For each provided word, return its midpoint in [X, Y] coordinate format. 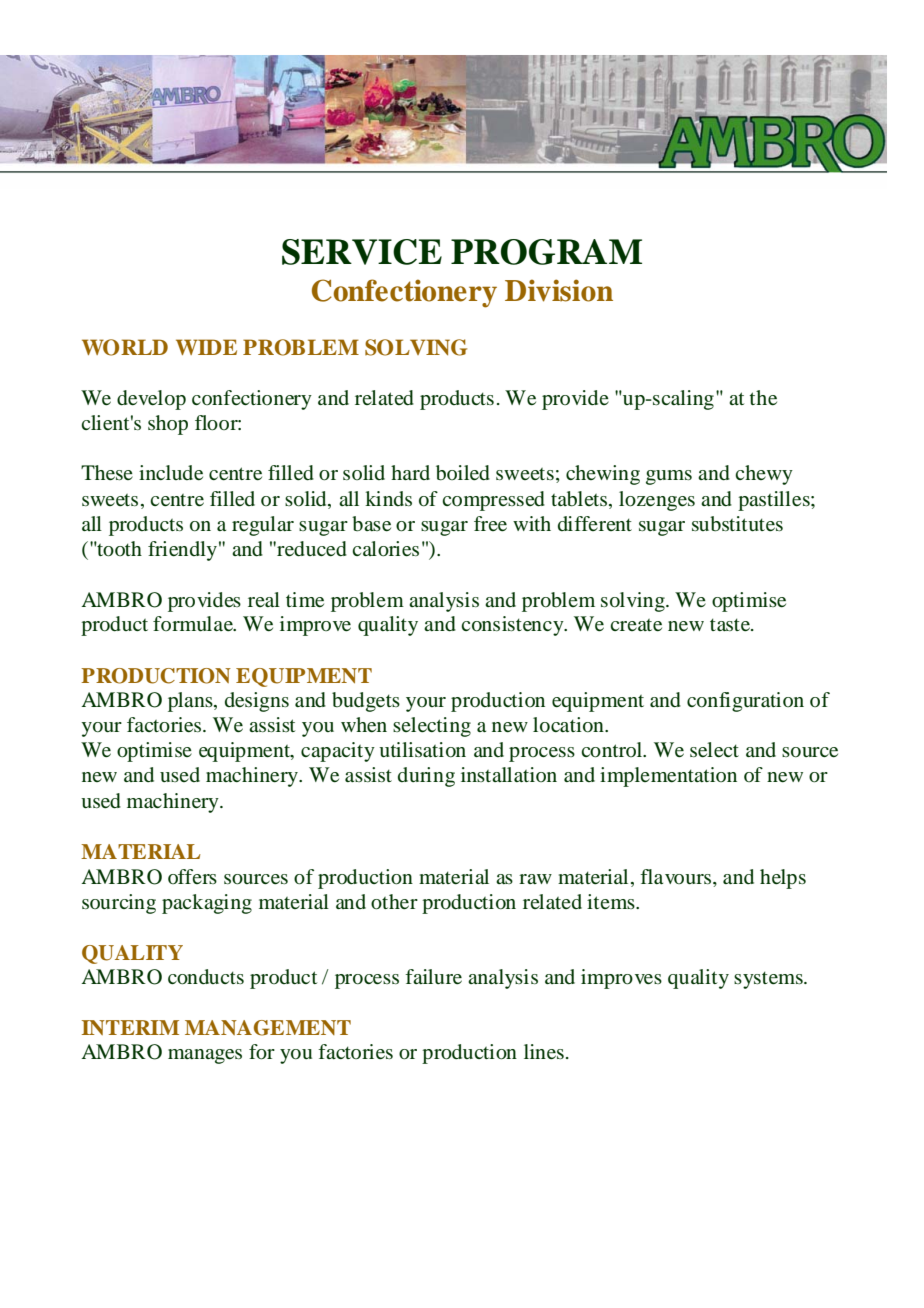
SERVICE [362, 252]
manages [205, 1056]
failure [433, 977]
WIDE [206, 347]
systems [769, 980]
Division [559, 290]
